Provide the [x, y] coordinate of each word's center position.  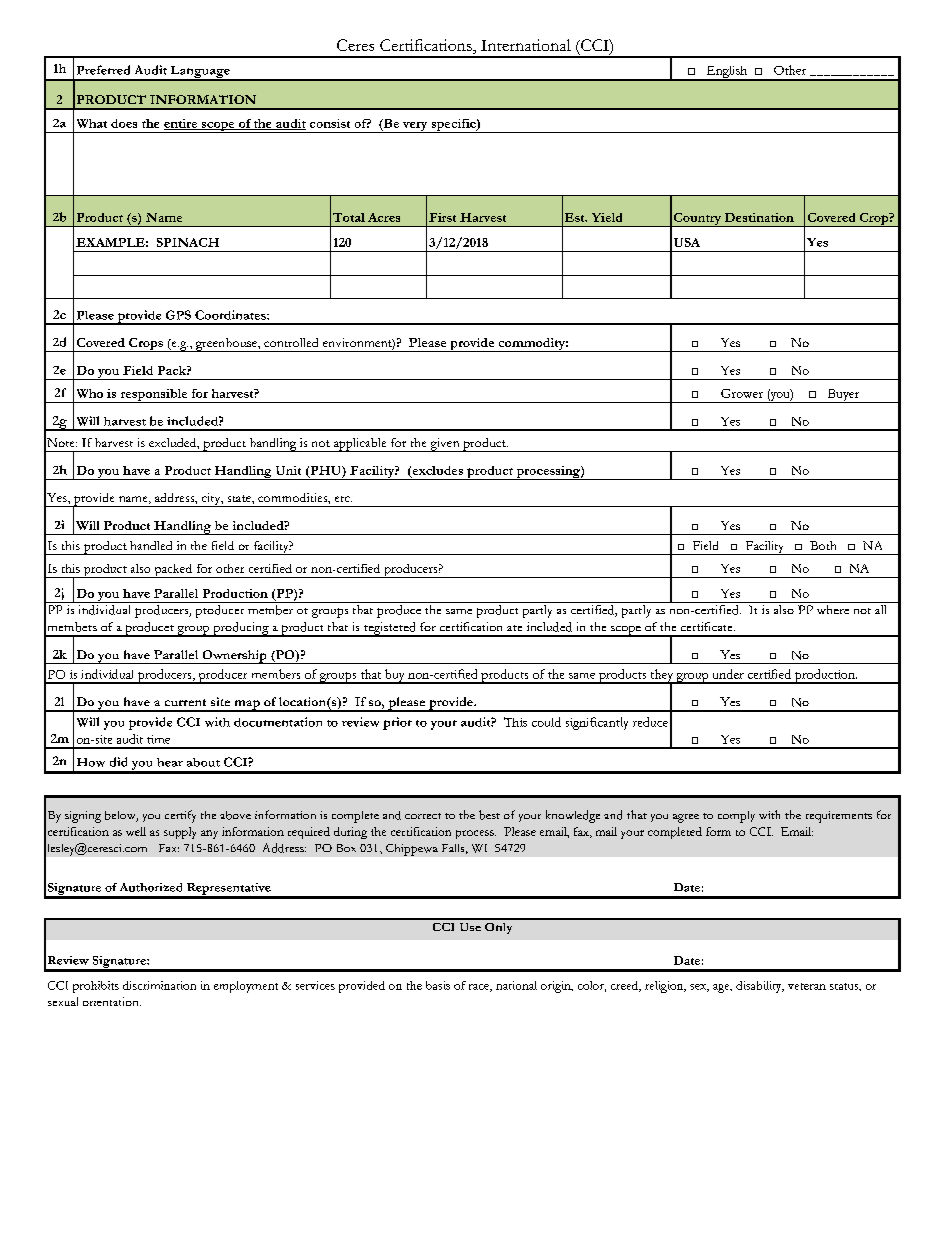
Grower [742, 393]
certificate [708, 626]
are [514, 628]
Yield [607, 217]
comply [736, 817]
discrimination [159, 985]
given [445, 445]
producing [241, 629]
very [415, 127]
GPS [178, 315]
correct [423, 816]
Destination [759, 217]
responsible [154, 396]
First [442, 217]
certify [180, 816]
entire [182, 124]
